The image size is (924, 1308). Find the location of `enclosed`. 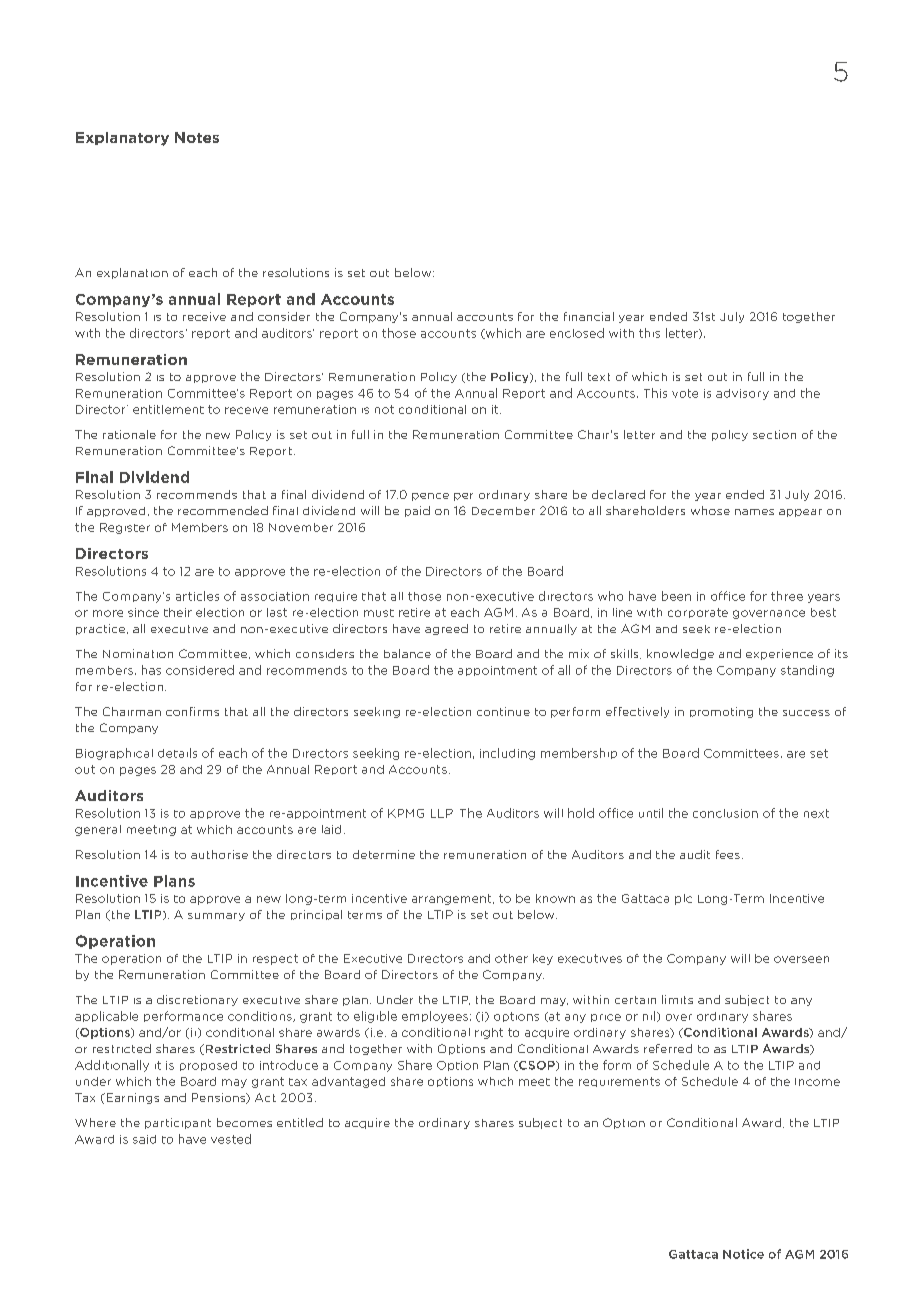

enclosed is located at coordinates (577, 333).
